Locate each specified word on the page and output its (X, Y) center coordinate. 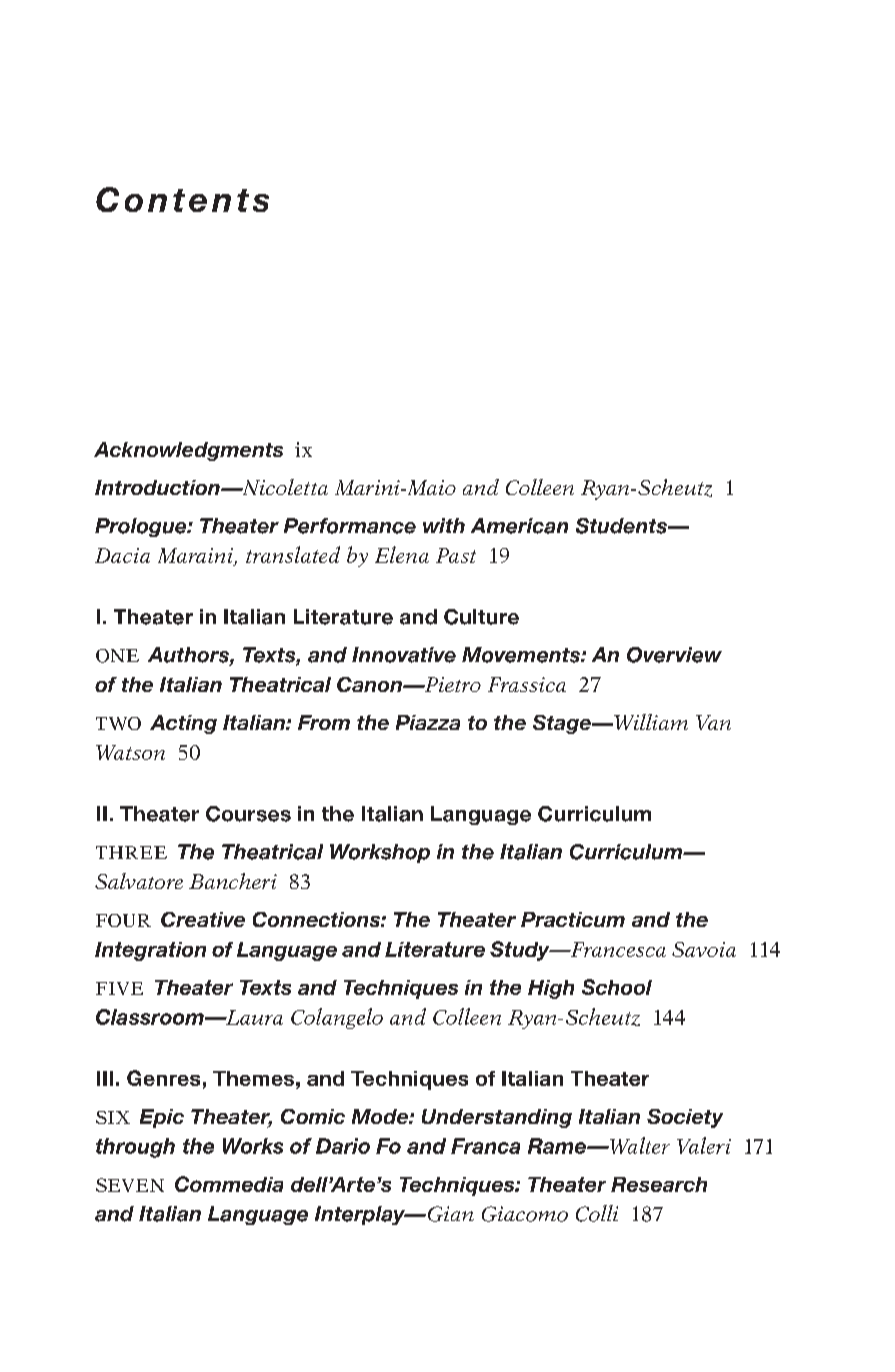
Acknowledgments (188, 451)
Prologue (142, 527)
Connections (317, 919)
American (519, 526)
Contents (182, 199)
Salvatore (139, 881)
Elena (402, 554)
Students (622, 526)
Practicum (573, 919)
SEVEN (130, 1185)
